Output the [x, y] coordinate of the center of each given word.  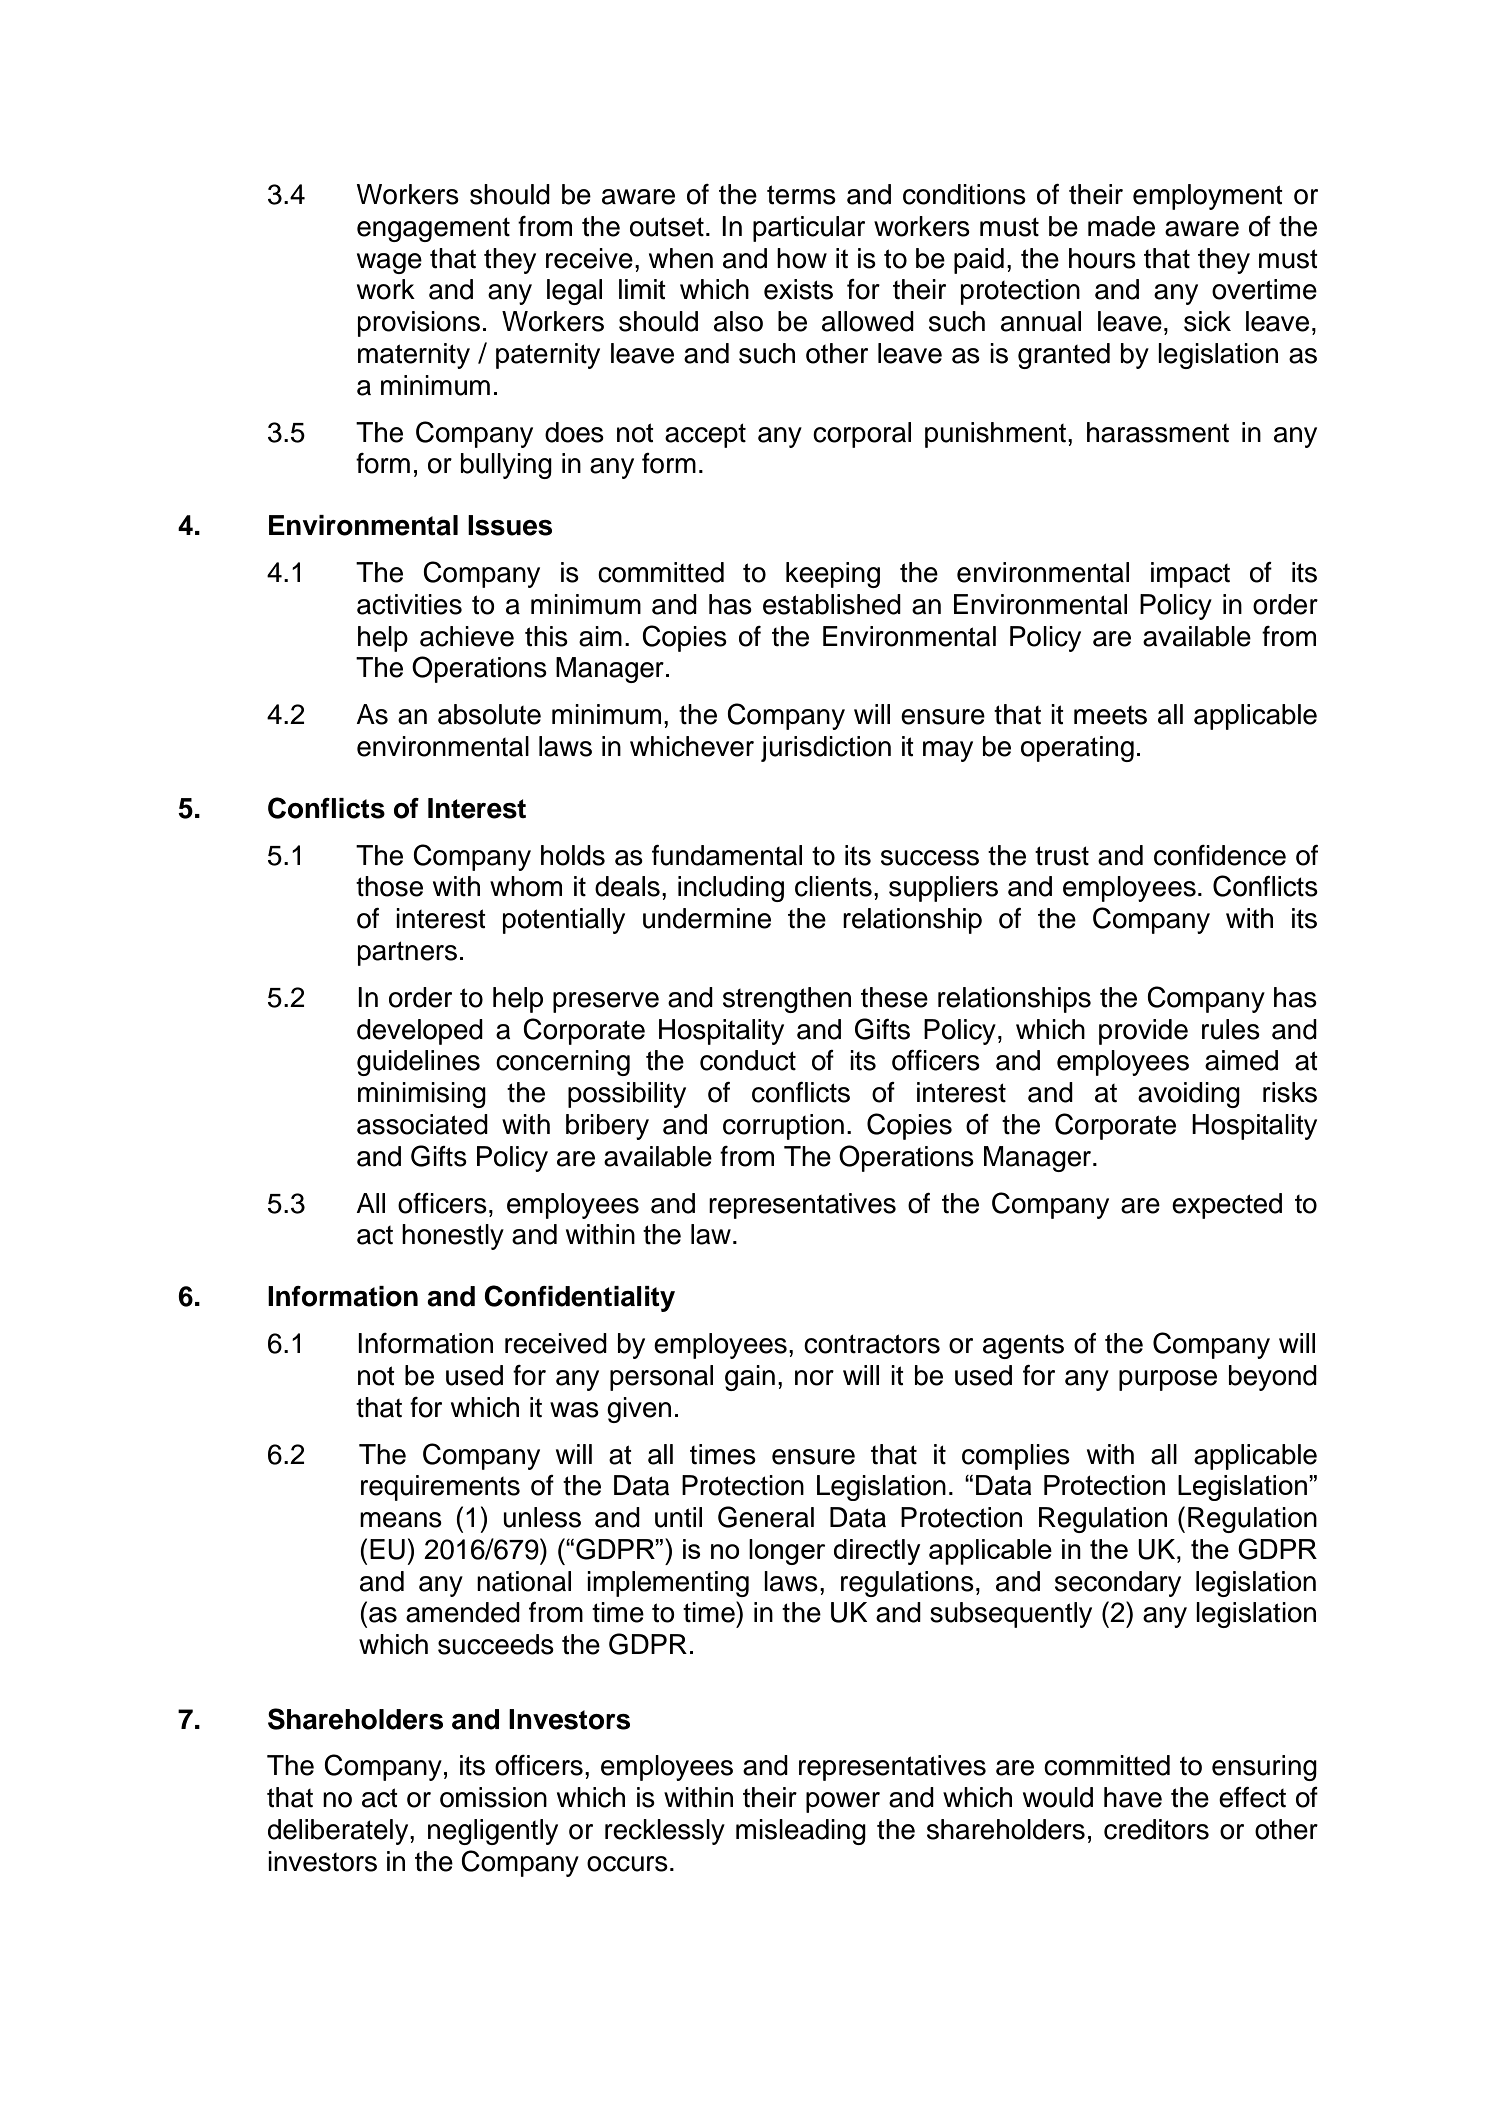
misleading [801, 1832]
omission [493, 1797]
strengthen [787, 1000]
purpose [1168, 1380]
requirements [440, 1488]
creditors [1156, 1829]
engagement [433, 229]
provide [1143, 1032]
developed [420, 1032]
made [1121, 226]
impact [1190, 575]
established [832, 604]
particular [809, 229]
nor [814, 1378]
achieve [467, 636]
